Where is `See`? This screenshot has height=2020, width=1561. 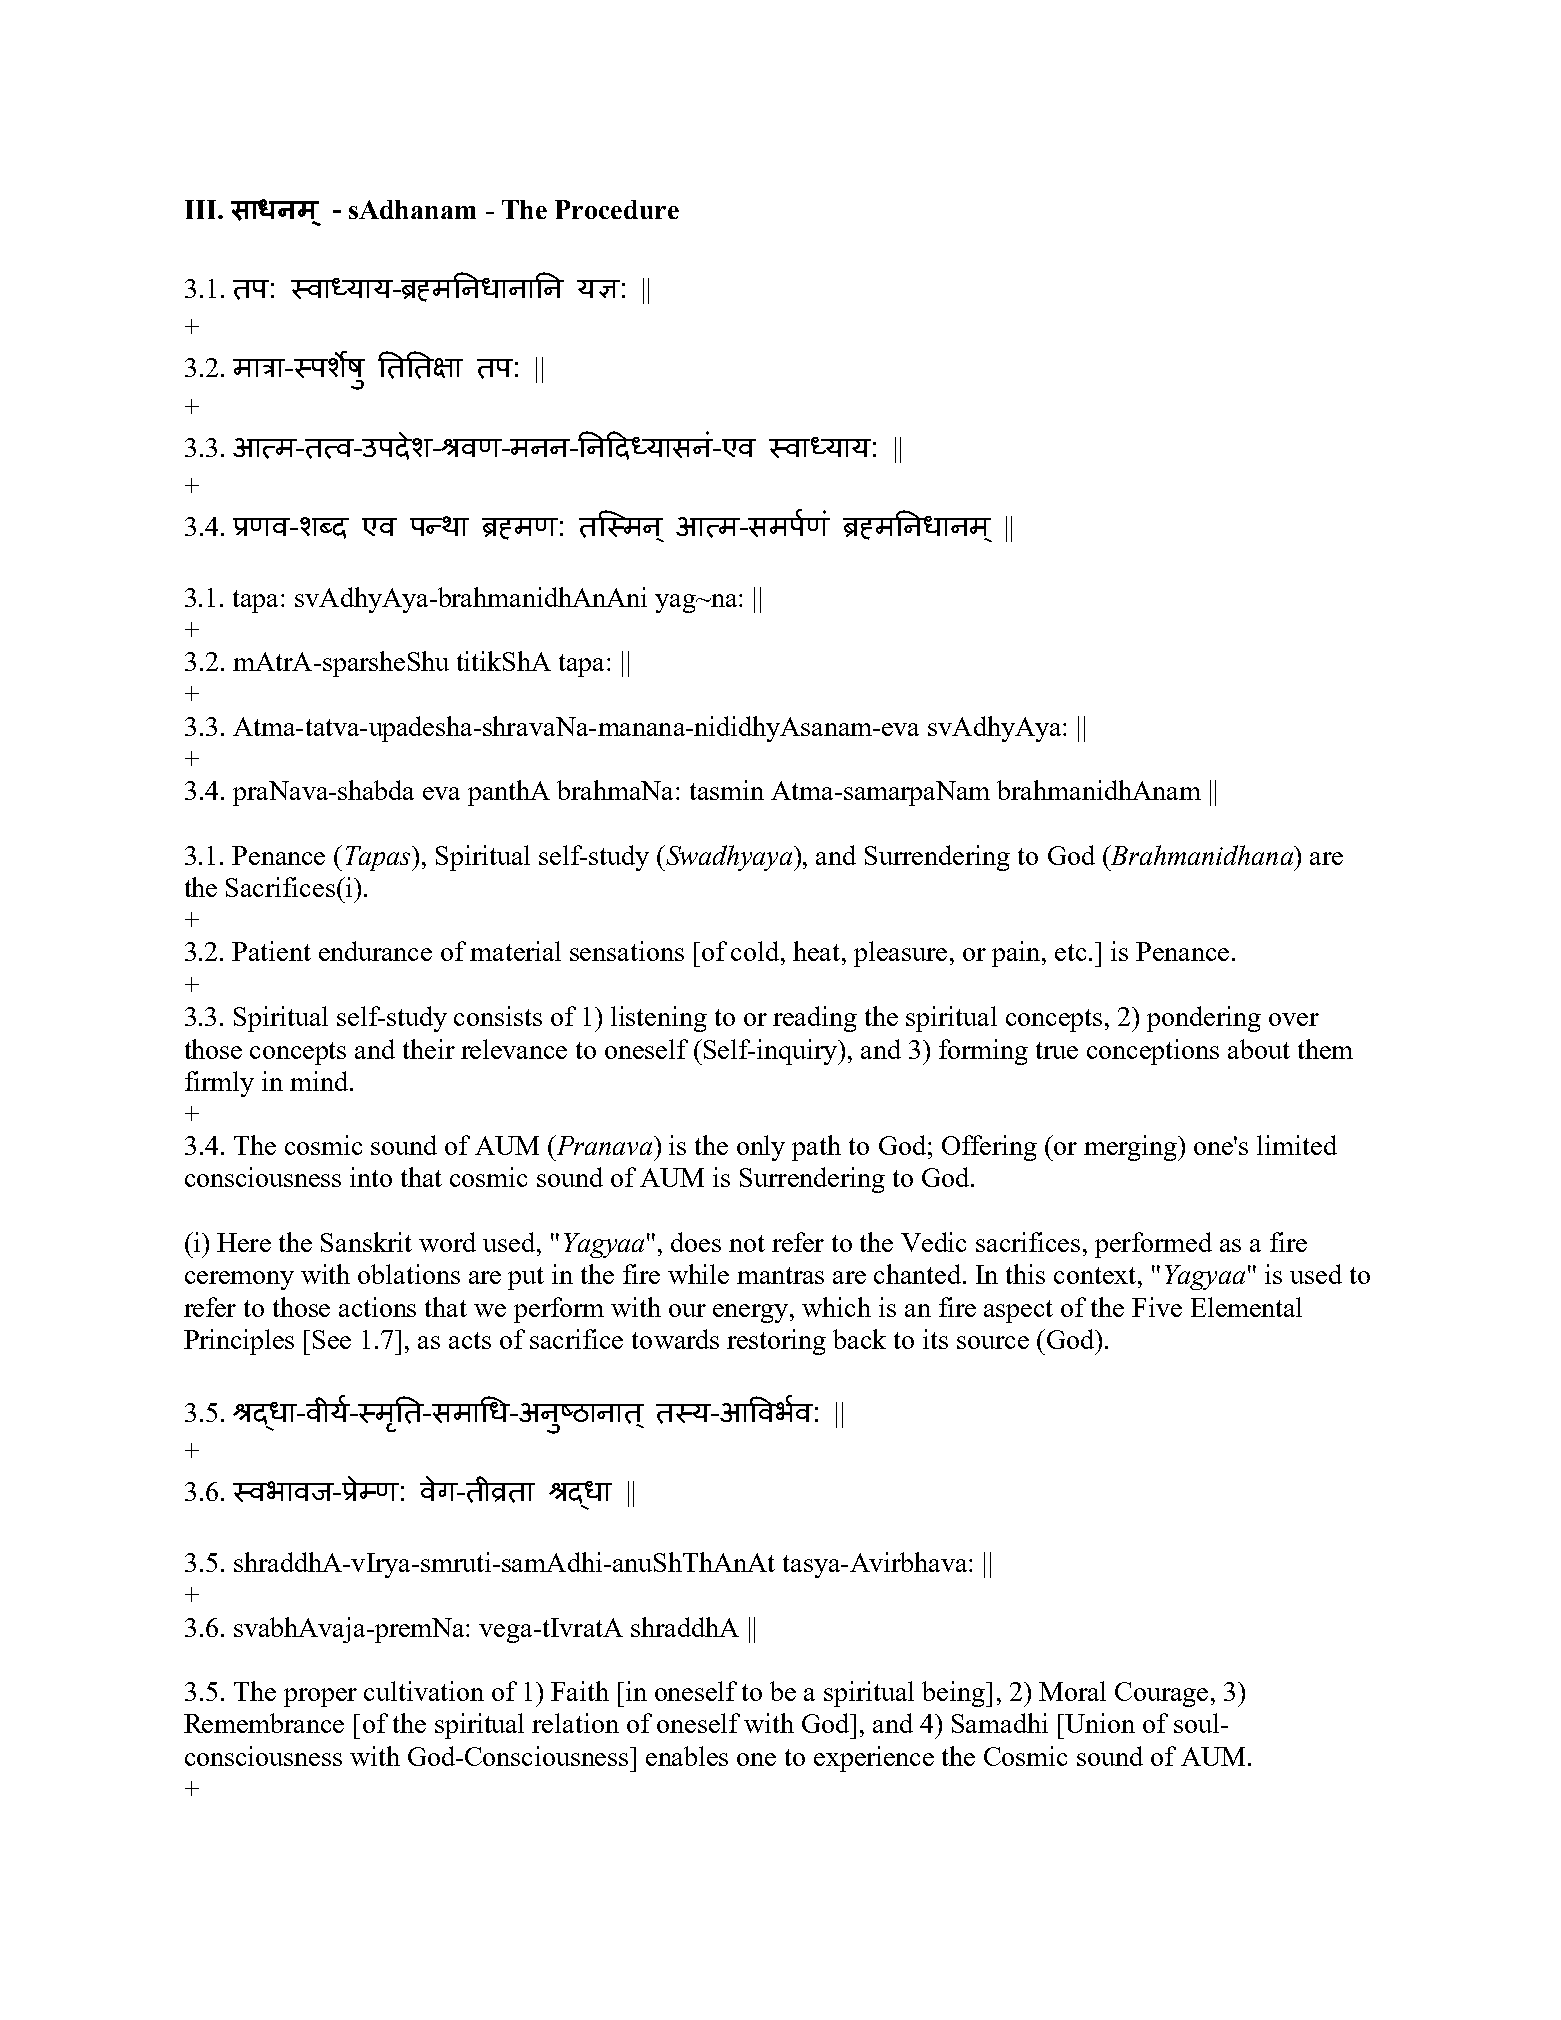
See is located at coordinates (332, 1339).
